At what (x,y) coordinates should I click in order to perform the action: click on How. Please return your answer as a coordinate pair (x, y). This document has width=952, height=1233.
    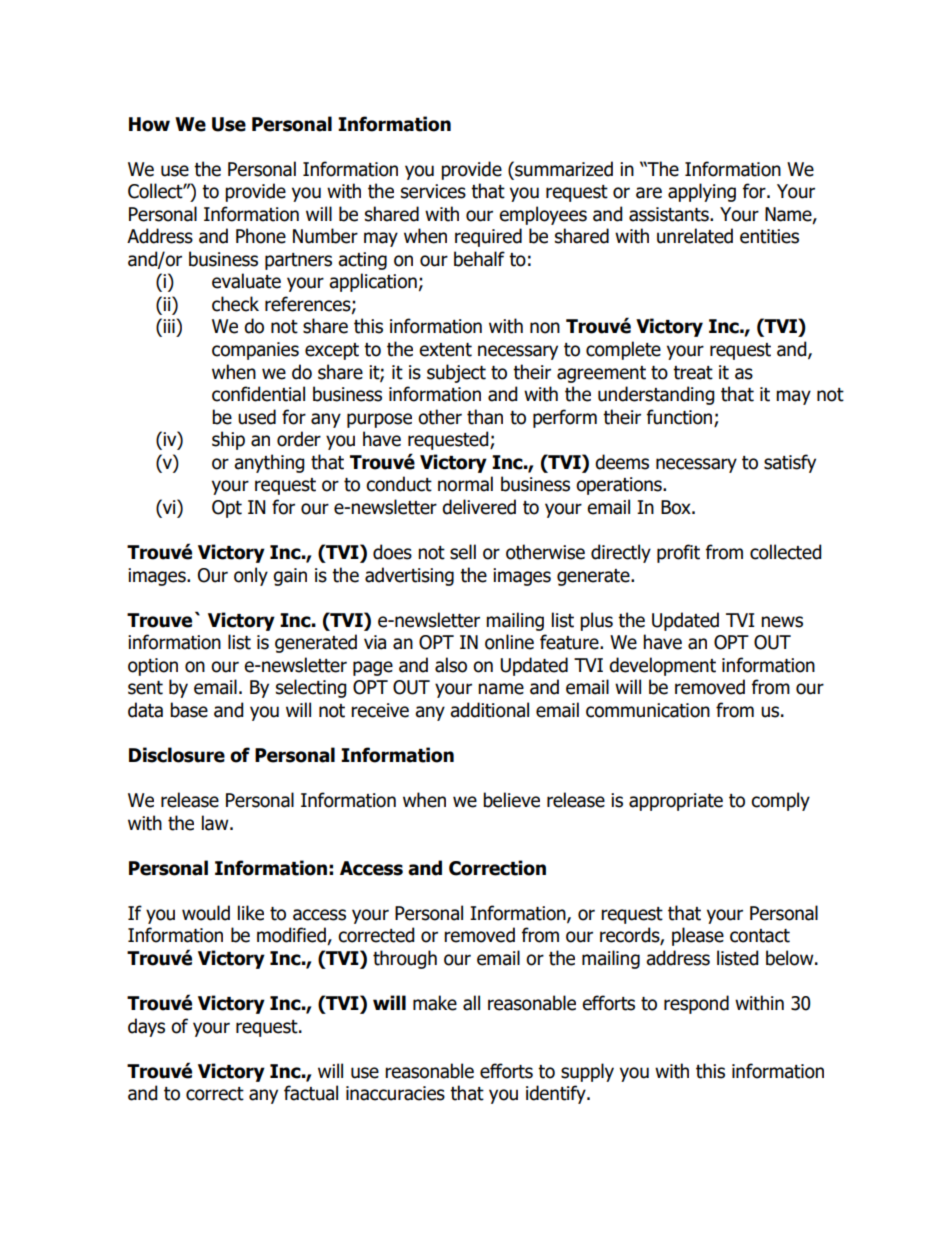
    Looking at the image, I should click on (149, 124).
